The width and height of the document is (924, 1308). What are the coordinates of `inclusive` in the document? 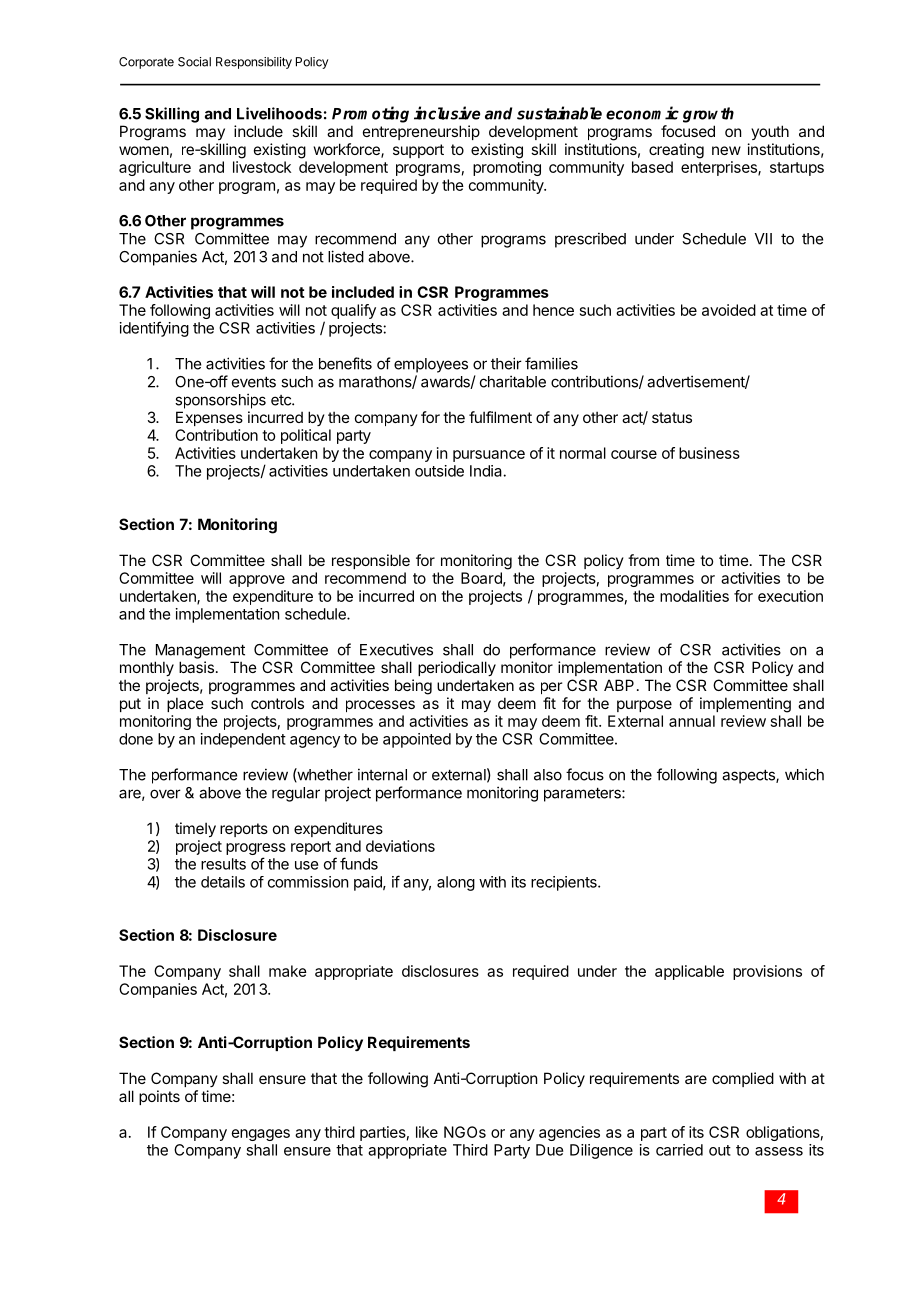 It's located at (447, 113).
